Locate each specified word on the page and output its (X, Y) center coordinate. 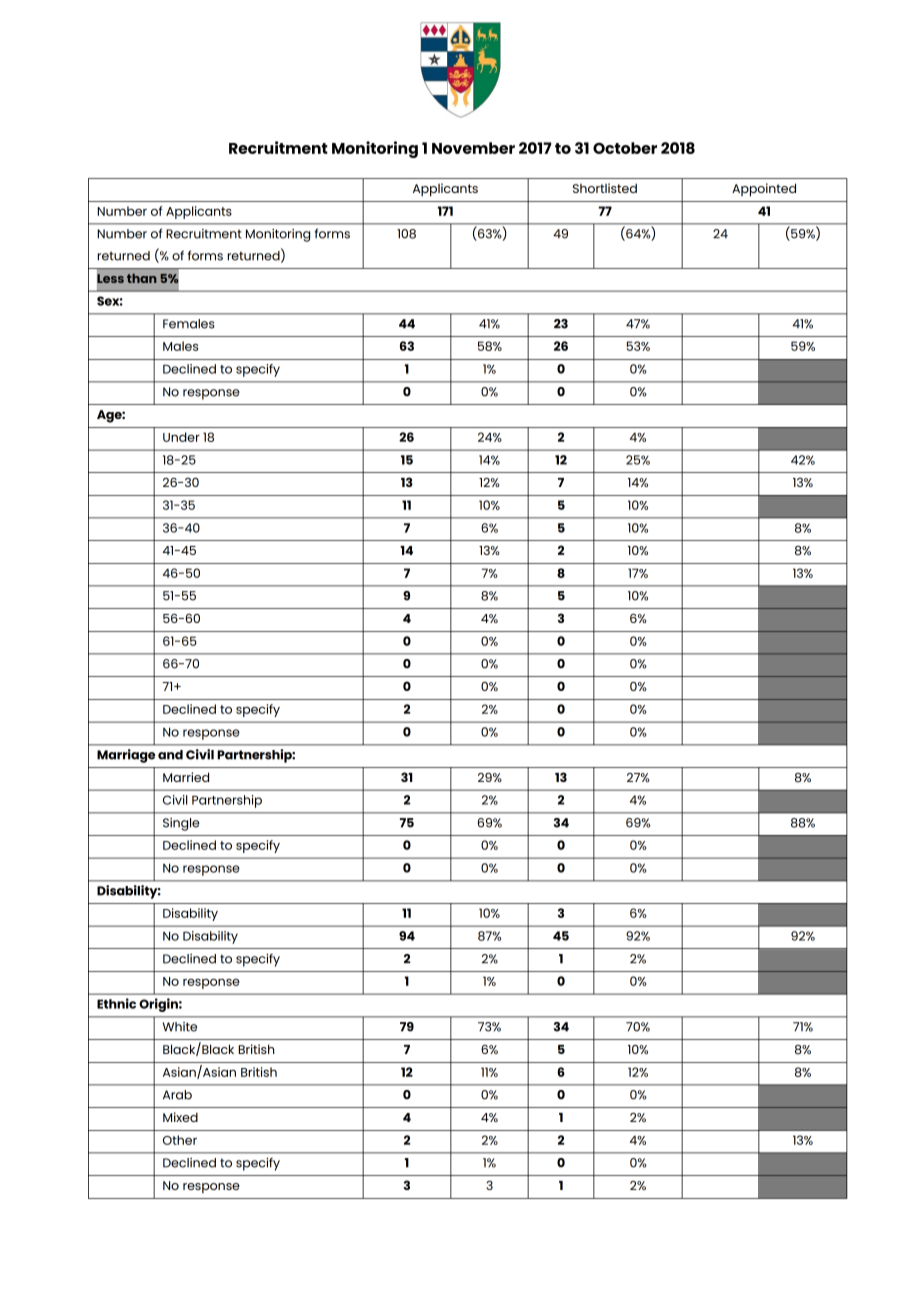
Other (180, 1140)
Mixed (180, 1117)
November (473, 148)
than (142, 278)
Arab (177, 1095)
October (625, 148)
